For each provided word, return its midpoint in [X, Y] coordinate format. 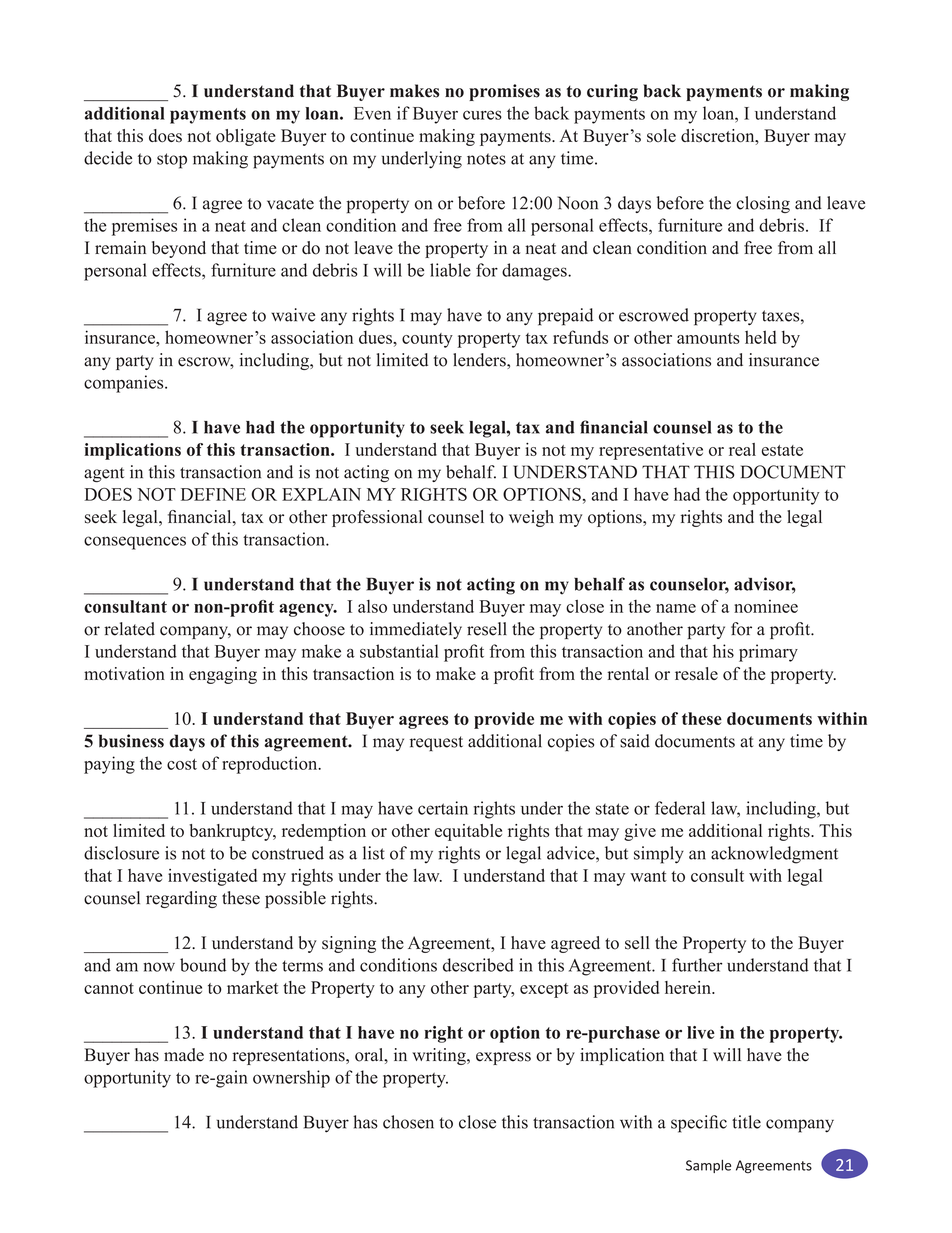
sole [661, 135]
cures [482, 115]
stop [172, 161]
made [184, 1055]
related [129, 629]
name [676, 608]
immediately [416, 630]
